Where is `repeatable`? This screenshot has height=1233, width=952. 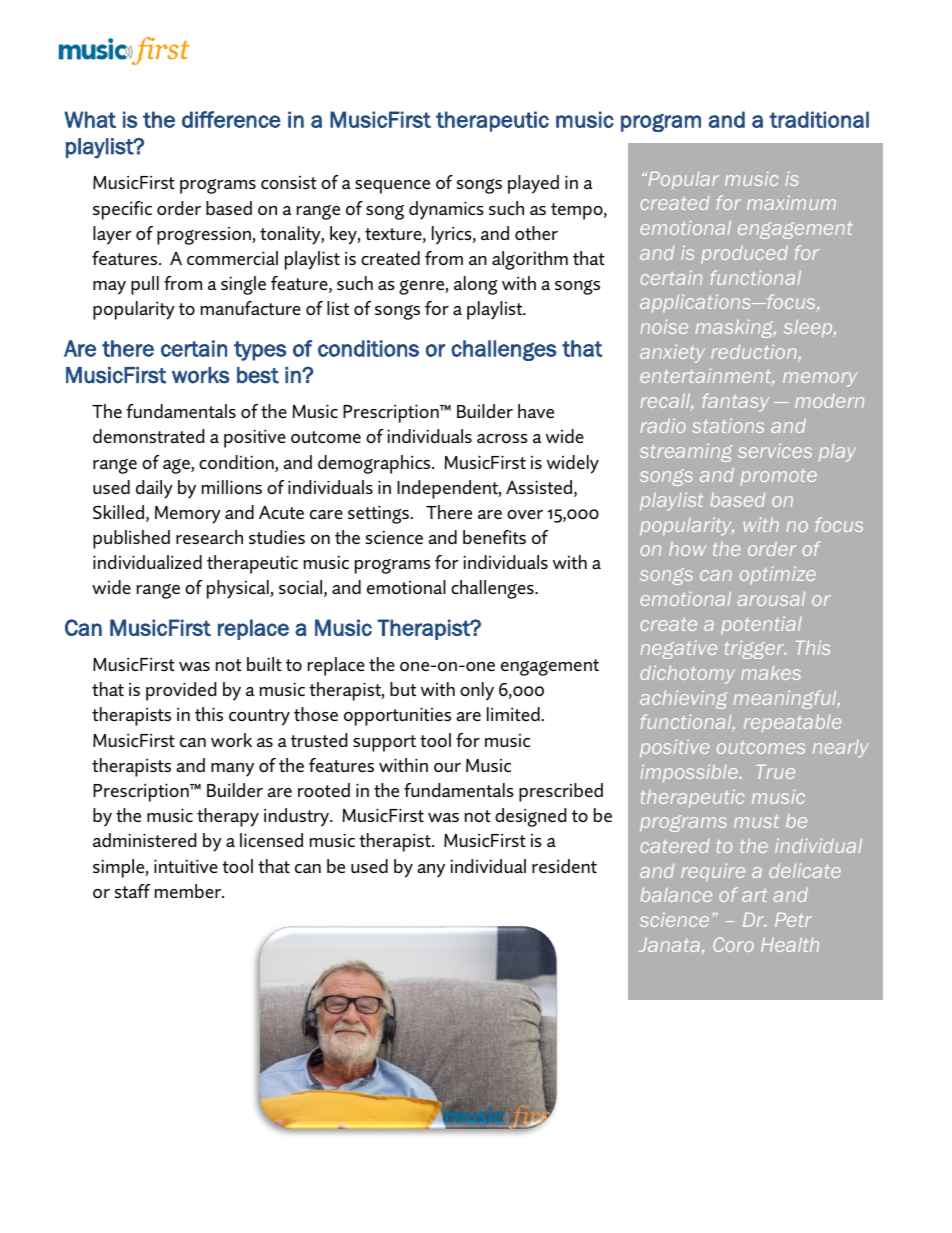
repeatable is located at coordinates (792, 723).
